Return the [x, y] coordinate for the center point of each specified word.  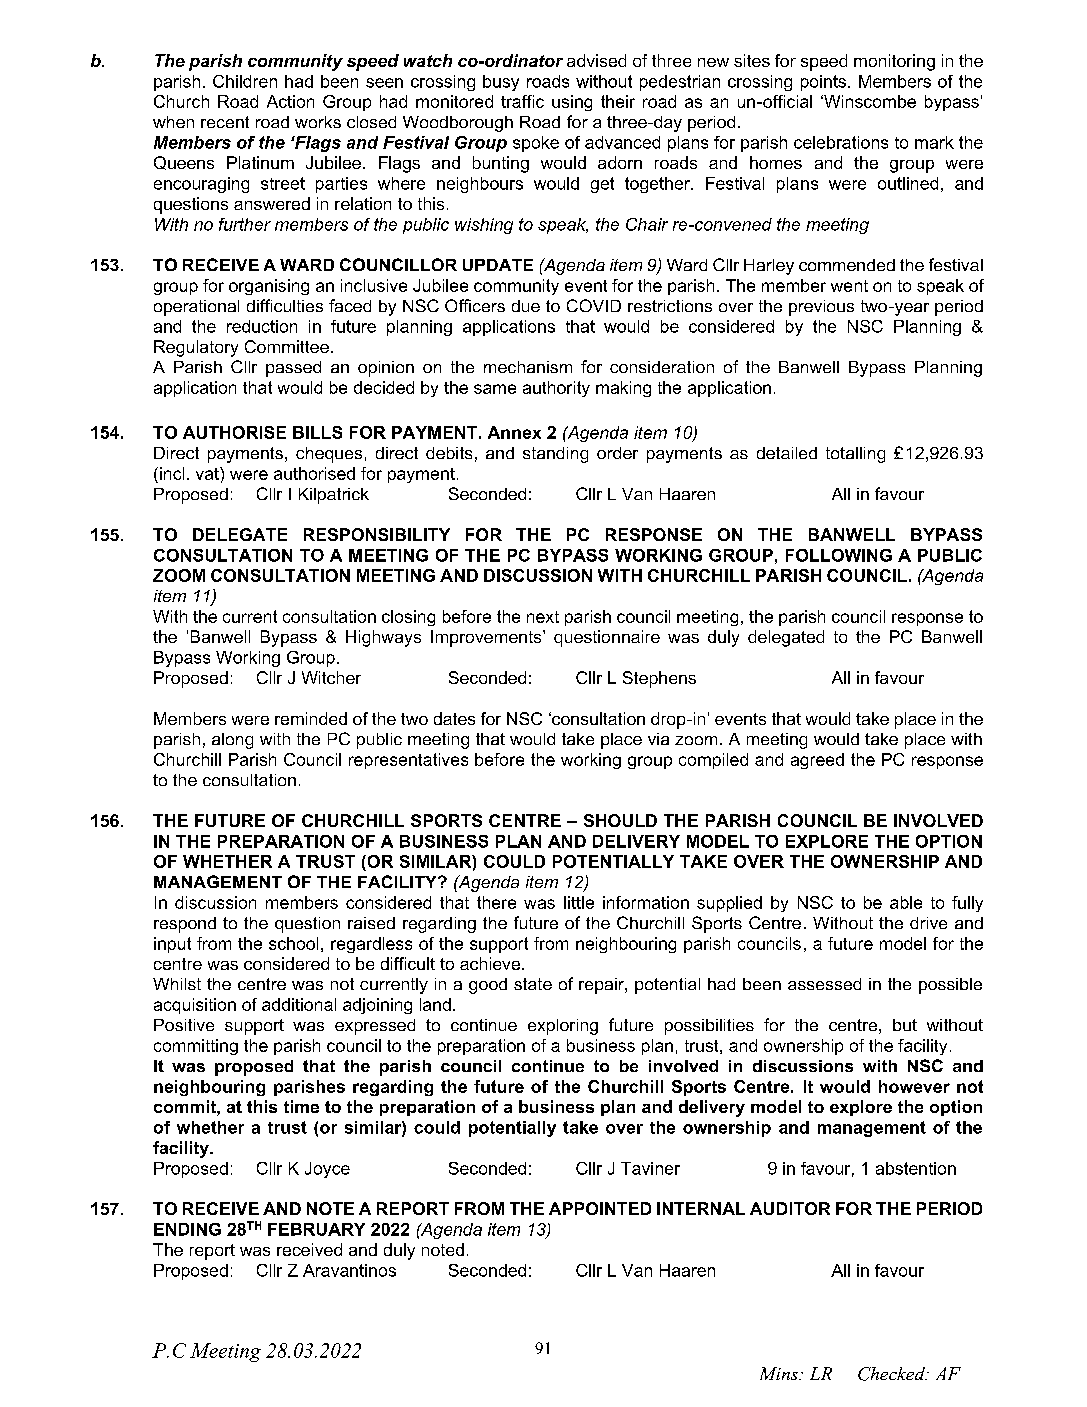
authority [556, 389]
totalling [855, 455]
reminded [311, 718]
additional [299, 1004]
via [658, 739]
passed [293, 369]
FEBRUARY [316, 1229]
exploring [563, 1027]
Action [290, 101]
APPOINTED [600, 1208]
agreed [817, 761]
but [905, 1025]
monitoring [894, 62]
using [572, 103]
